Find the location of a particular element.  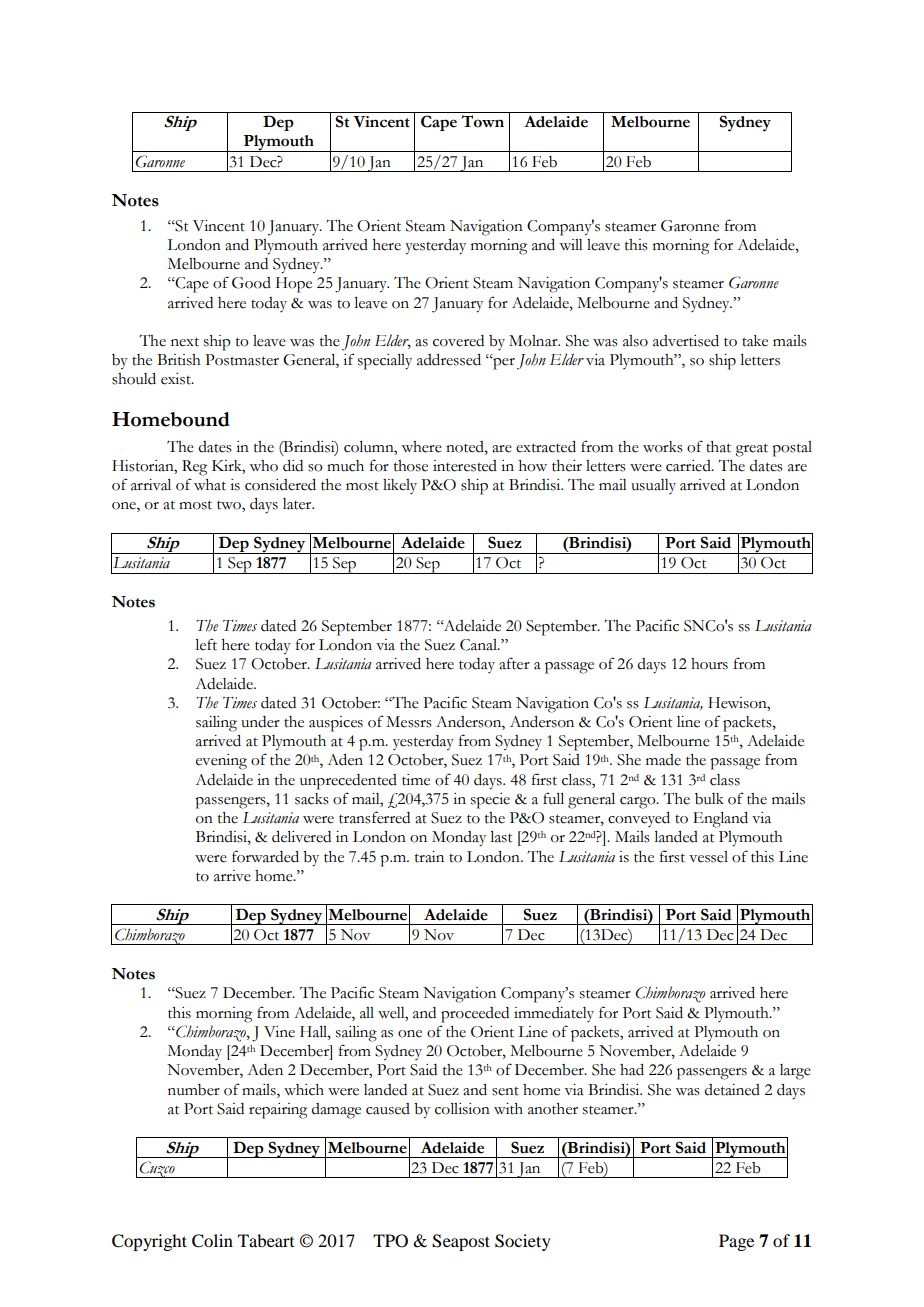

train is located at coordinates (429, 857).
